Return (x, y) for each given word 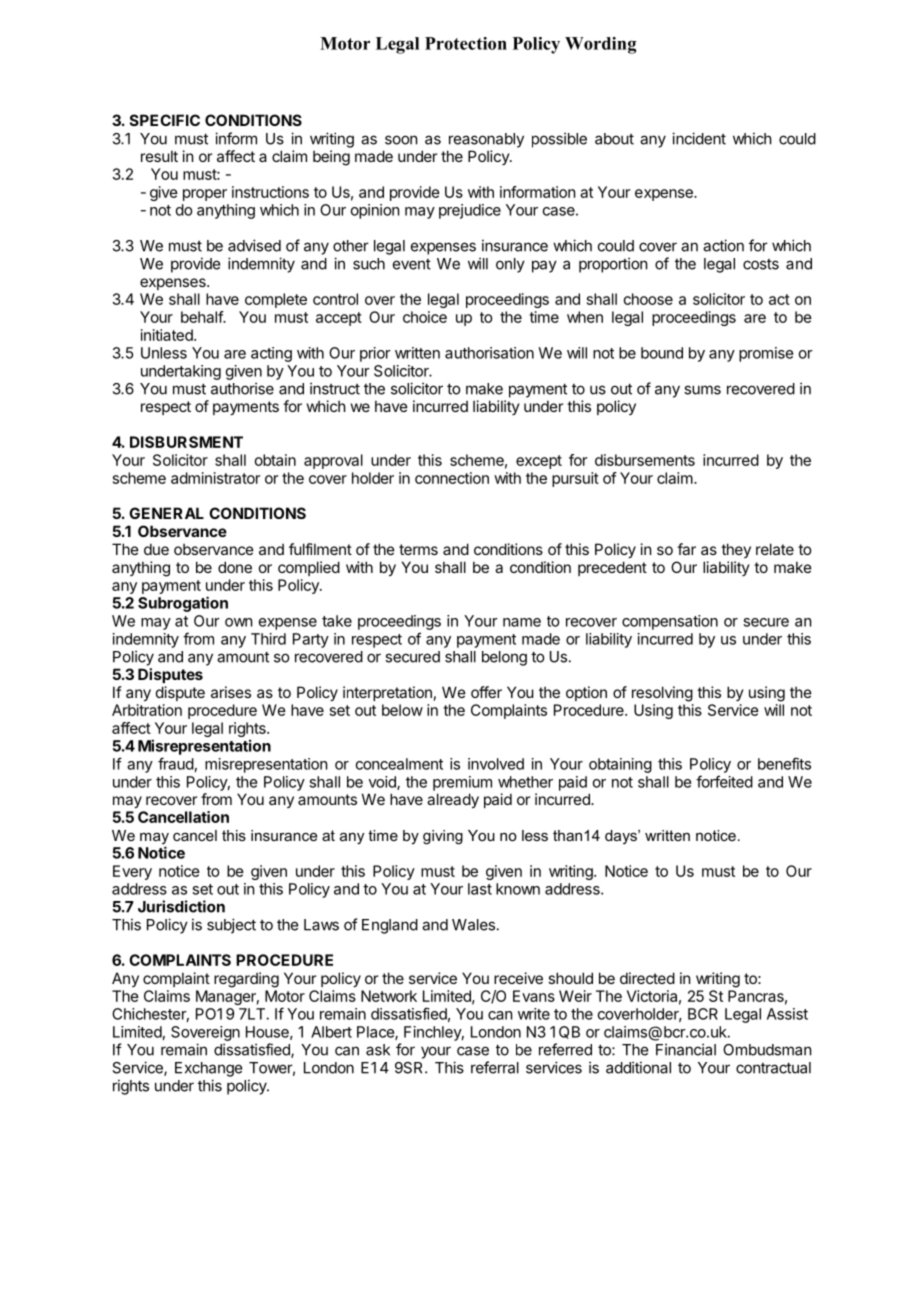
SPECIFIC (165, 120)
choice (425, 317)
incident (699, 138)
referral (495, 1067)
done (235, 567)
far (686, 549)
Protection (466, 43)
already (453, 800)
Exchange (208, 1069)
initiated (168, 335)
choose (648, 299)
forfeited (724, 781)
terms (418, 549)
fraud (176, 763)
